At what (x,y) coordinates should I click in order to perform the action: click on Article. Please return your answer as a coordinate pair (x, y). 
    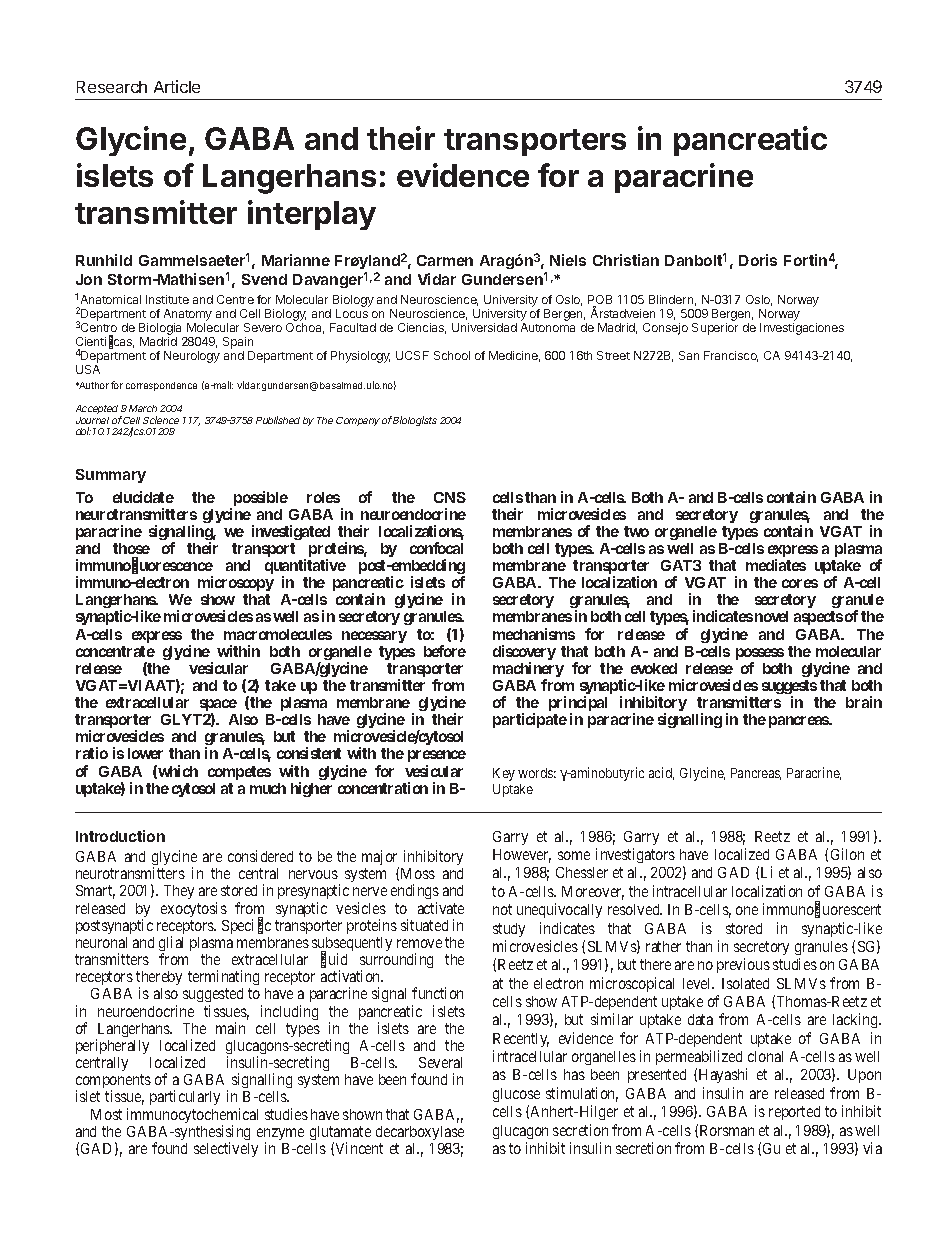
    Looking at the image, I should click on (177, 86).
